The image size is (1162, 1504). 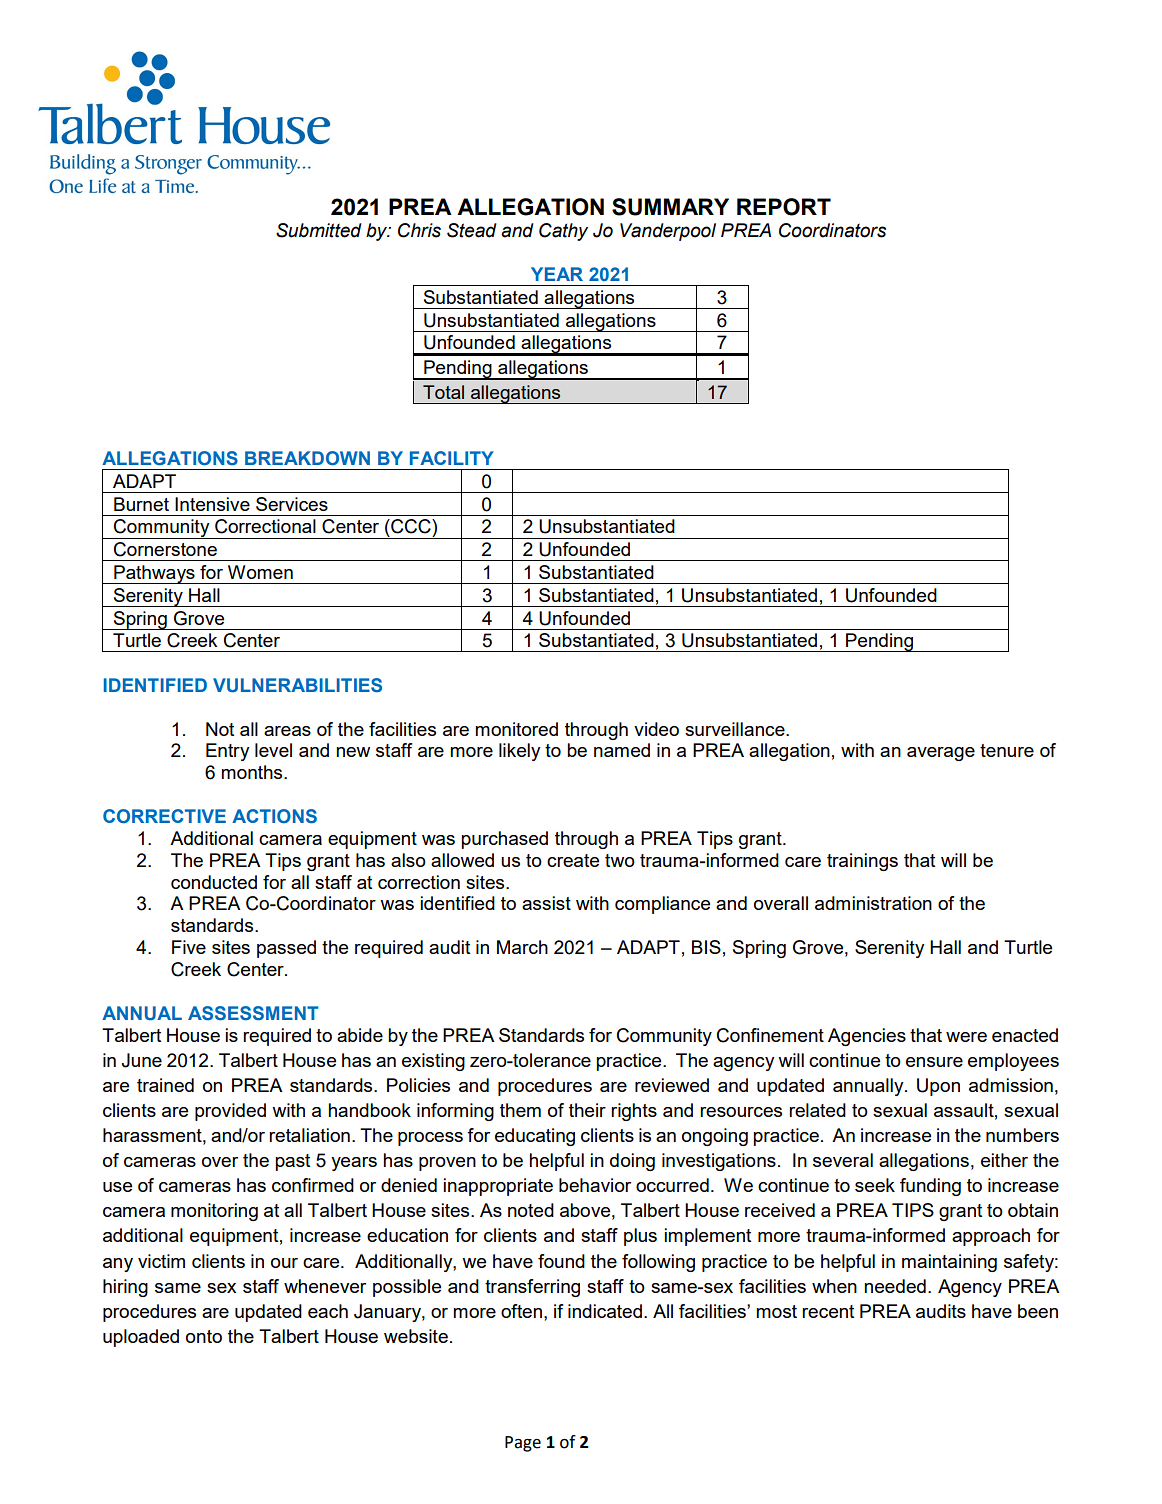 What do you see at coordinates (516, 729) in the screenshot?
I see `monitored` at bounding box center [516, 729].
